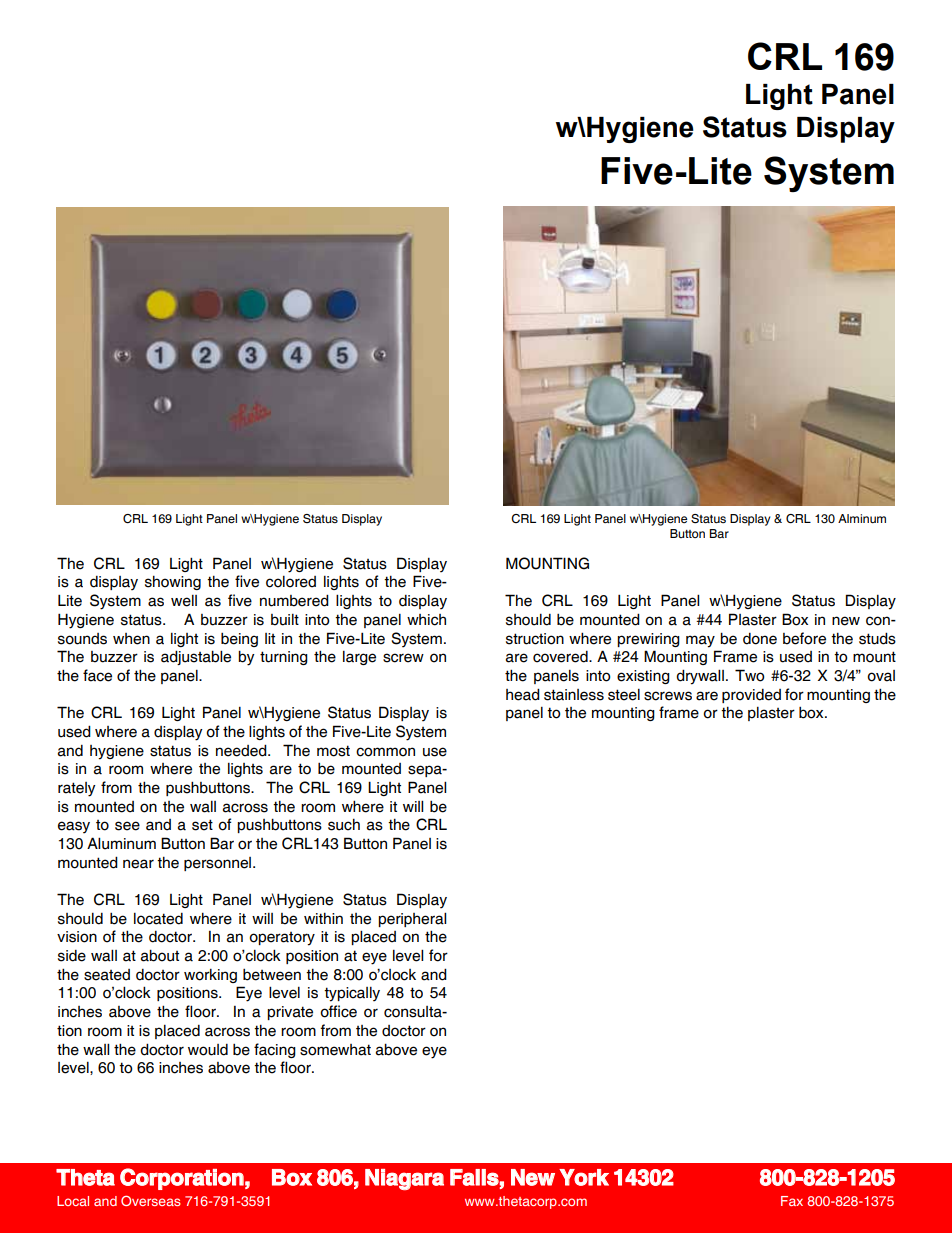 The image size is (952, 1233). Describe the element at coordinates (792, 1201) in the image. I see `Fax` at that location.
